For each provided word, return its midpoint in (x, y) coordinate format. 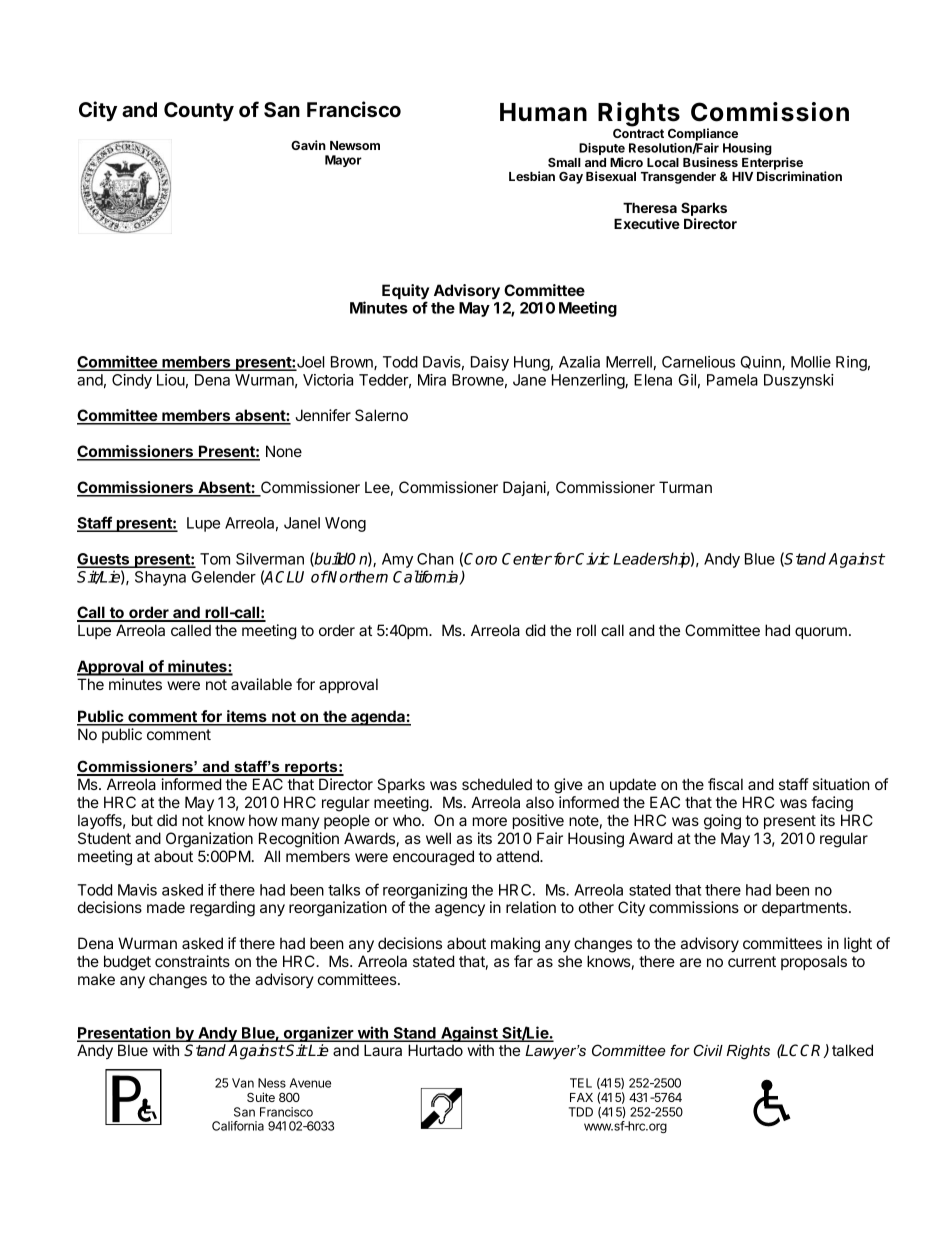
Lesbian (532, 176)
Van (243, 1083)
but (142, 820)
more (490, 821)
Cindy (132, 381)
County (199, 111)
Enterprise (773, 164)
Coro (480, 559)
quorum (821, 633)
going (722, 822)
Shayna (160, 578)
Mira (432, 380)
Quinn (762, 363)
